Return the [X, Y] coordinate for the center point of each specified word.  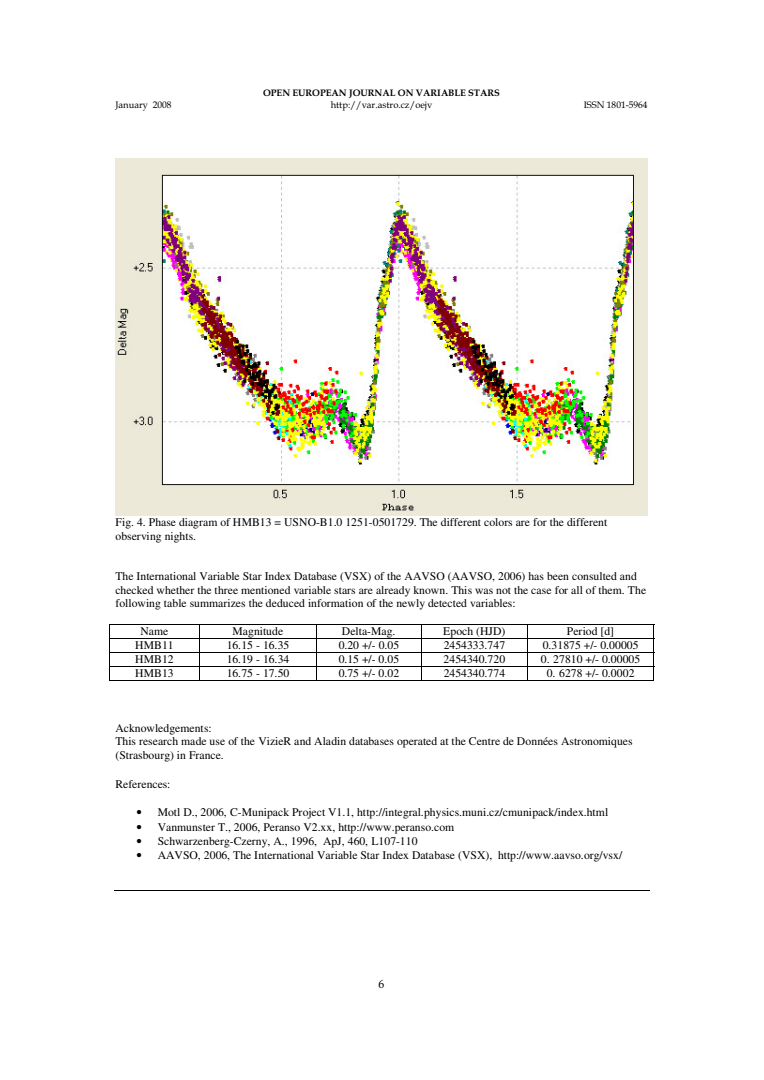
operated [417, 742]
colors [498, 522]
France [206, 755]
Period [582, 629]
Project [308, 813]
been [558, 576]
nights [180, 537]
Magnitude [257, 631]
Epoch [458, 631]
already [393, 591]
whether [176, 590]
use [217, 742]
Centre [484, 741]
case [541, 591]
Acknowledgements [163, 729]
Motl [169, 812]
